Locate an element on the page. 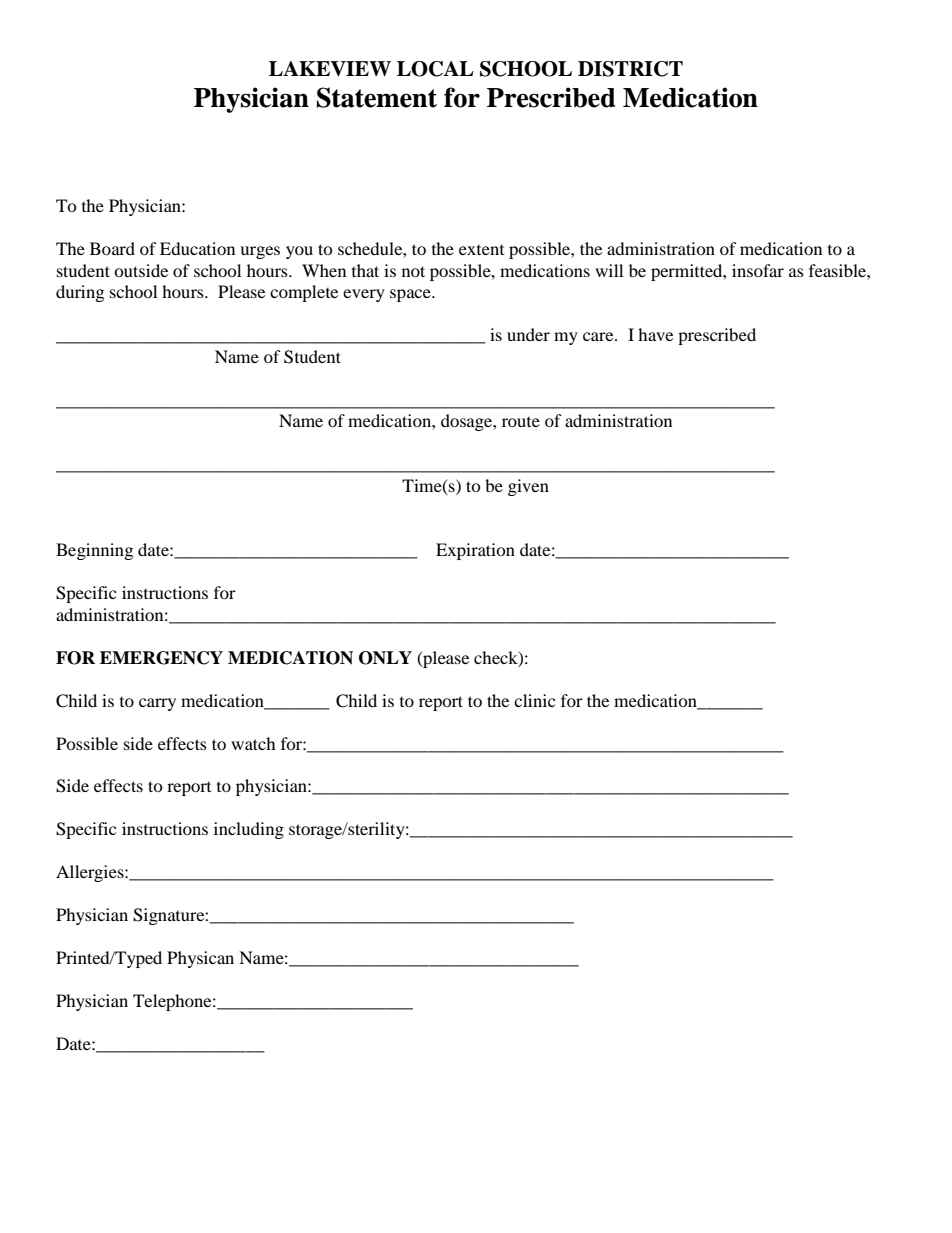  LAKEVIEW is located at coordinates (330, 69).
